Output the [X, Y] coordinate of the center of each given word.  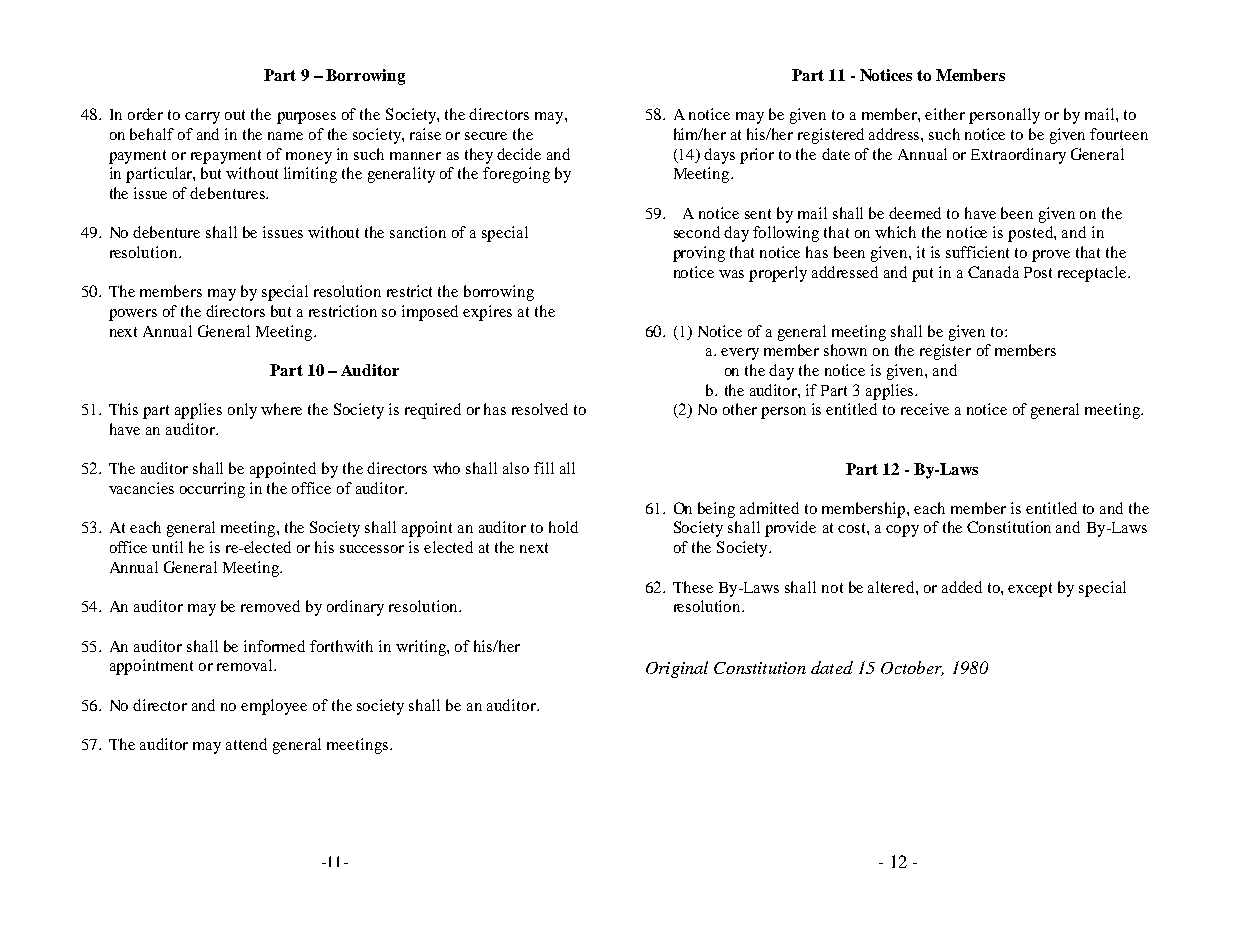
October [912, 668]
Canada [993, 272]
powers [133, 315]
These [693, 587]
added [962, 587]
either [945, 114]
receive [925, 409]
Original [677, 669]
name [285, 136]
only [242, 411]
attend [246, 744]
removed [270, 606]
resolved [540, 409]
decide [519, 154]
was [731, 274]
